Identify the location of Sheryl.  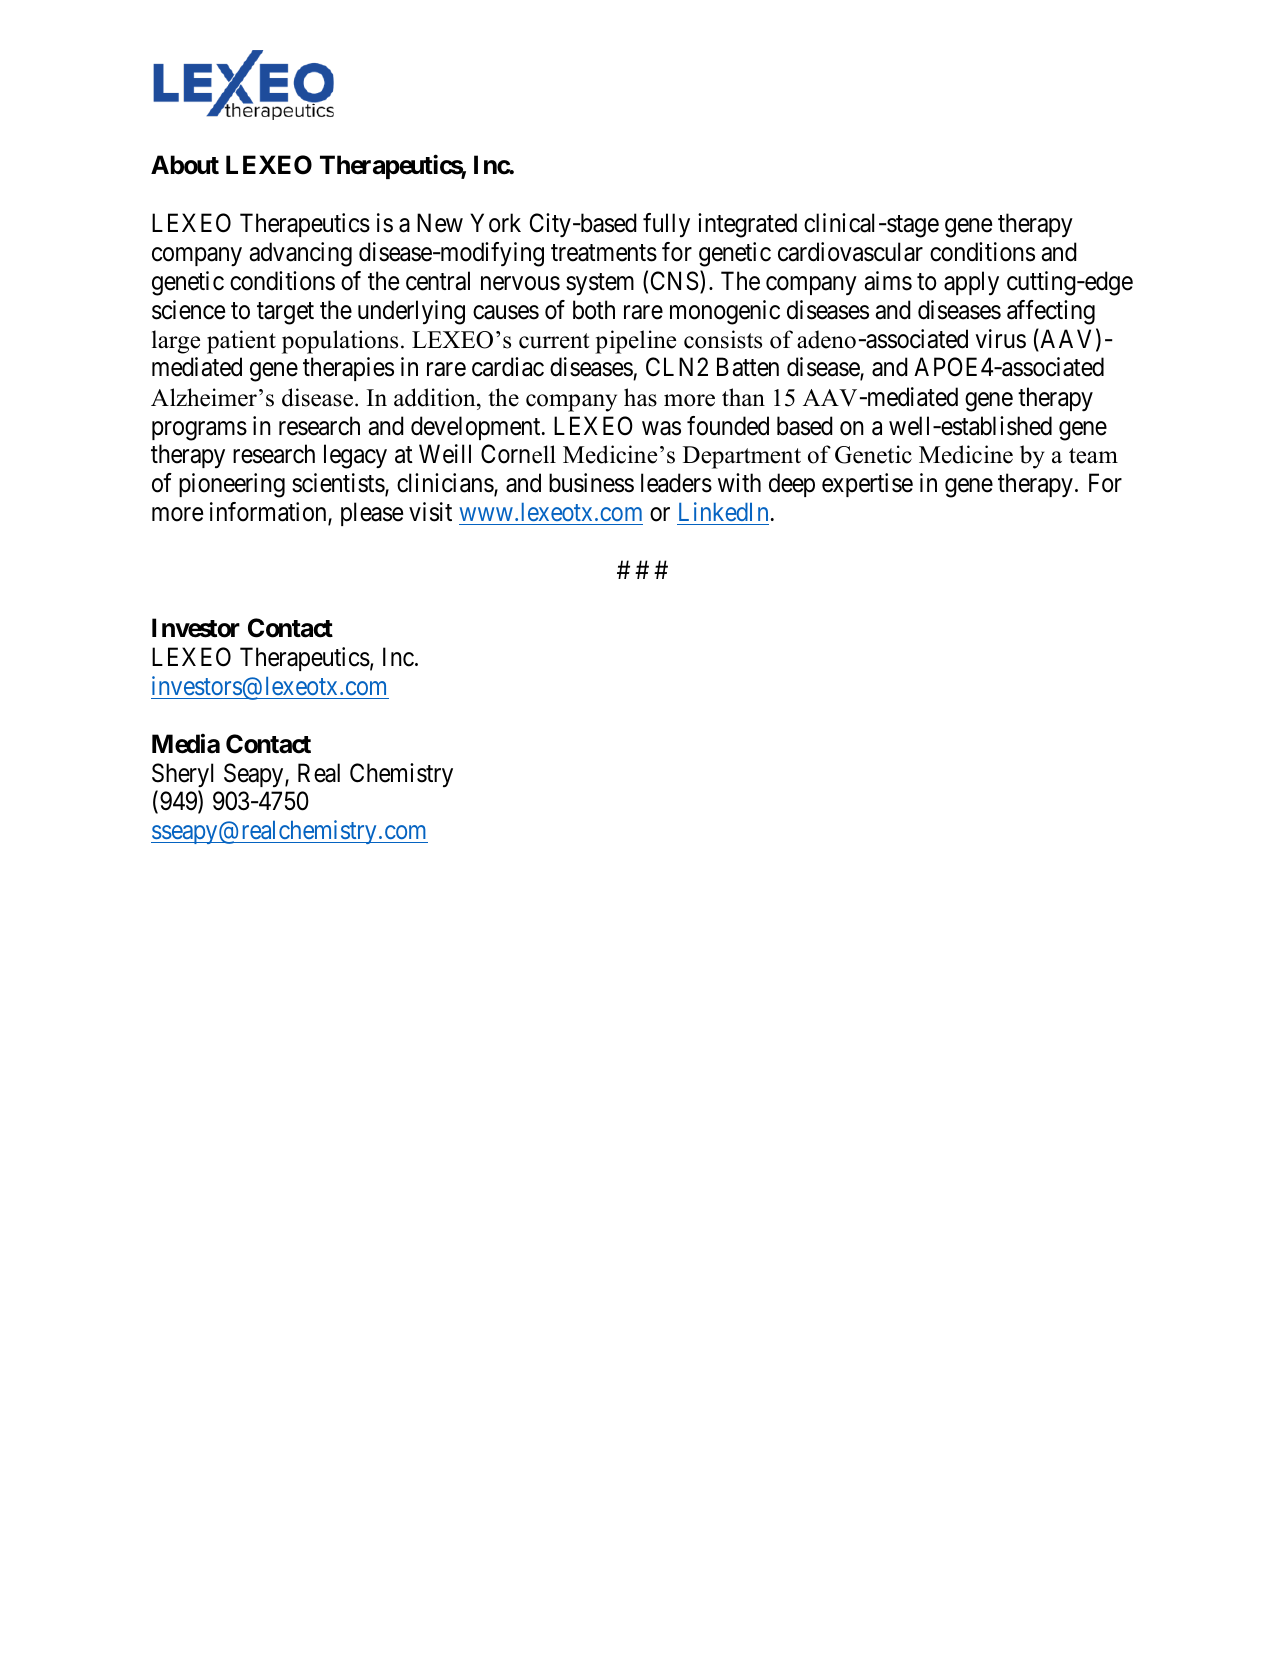
(182, 775).
